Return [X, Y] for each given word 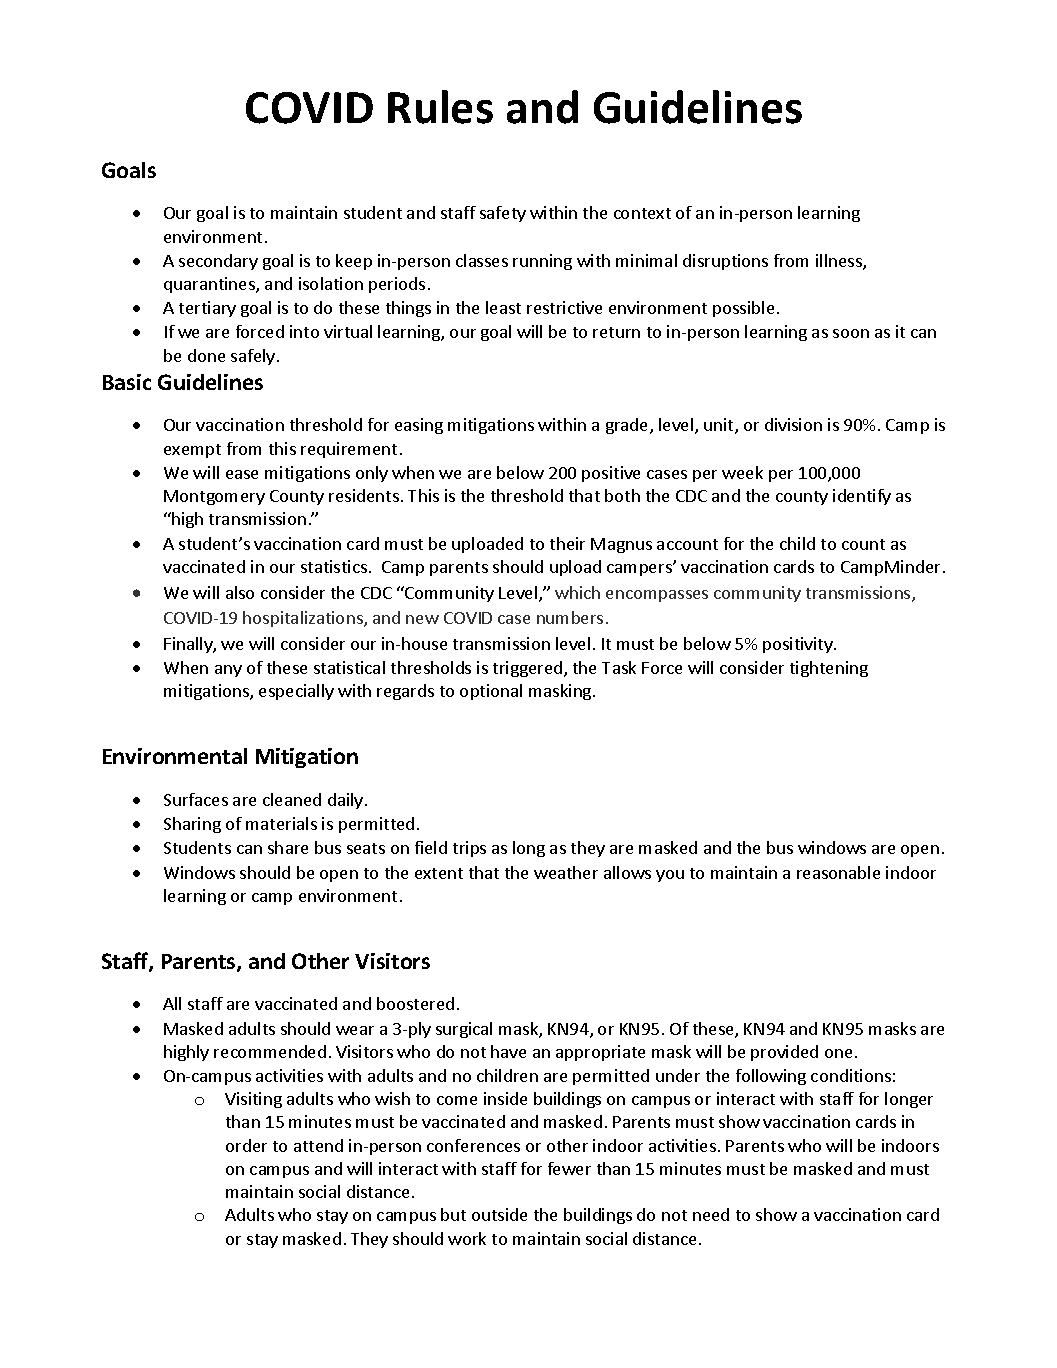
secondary [218, 262]
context [642, 213]
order [246, 1145]
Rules [440, 107]
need [711, 1214]
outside [499, 1214]
